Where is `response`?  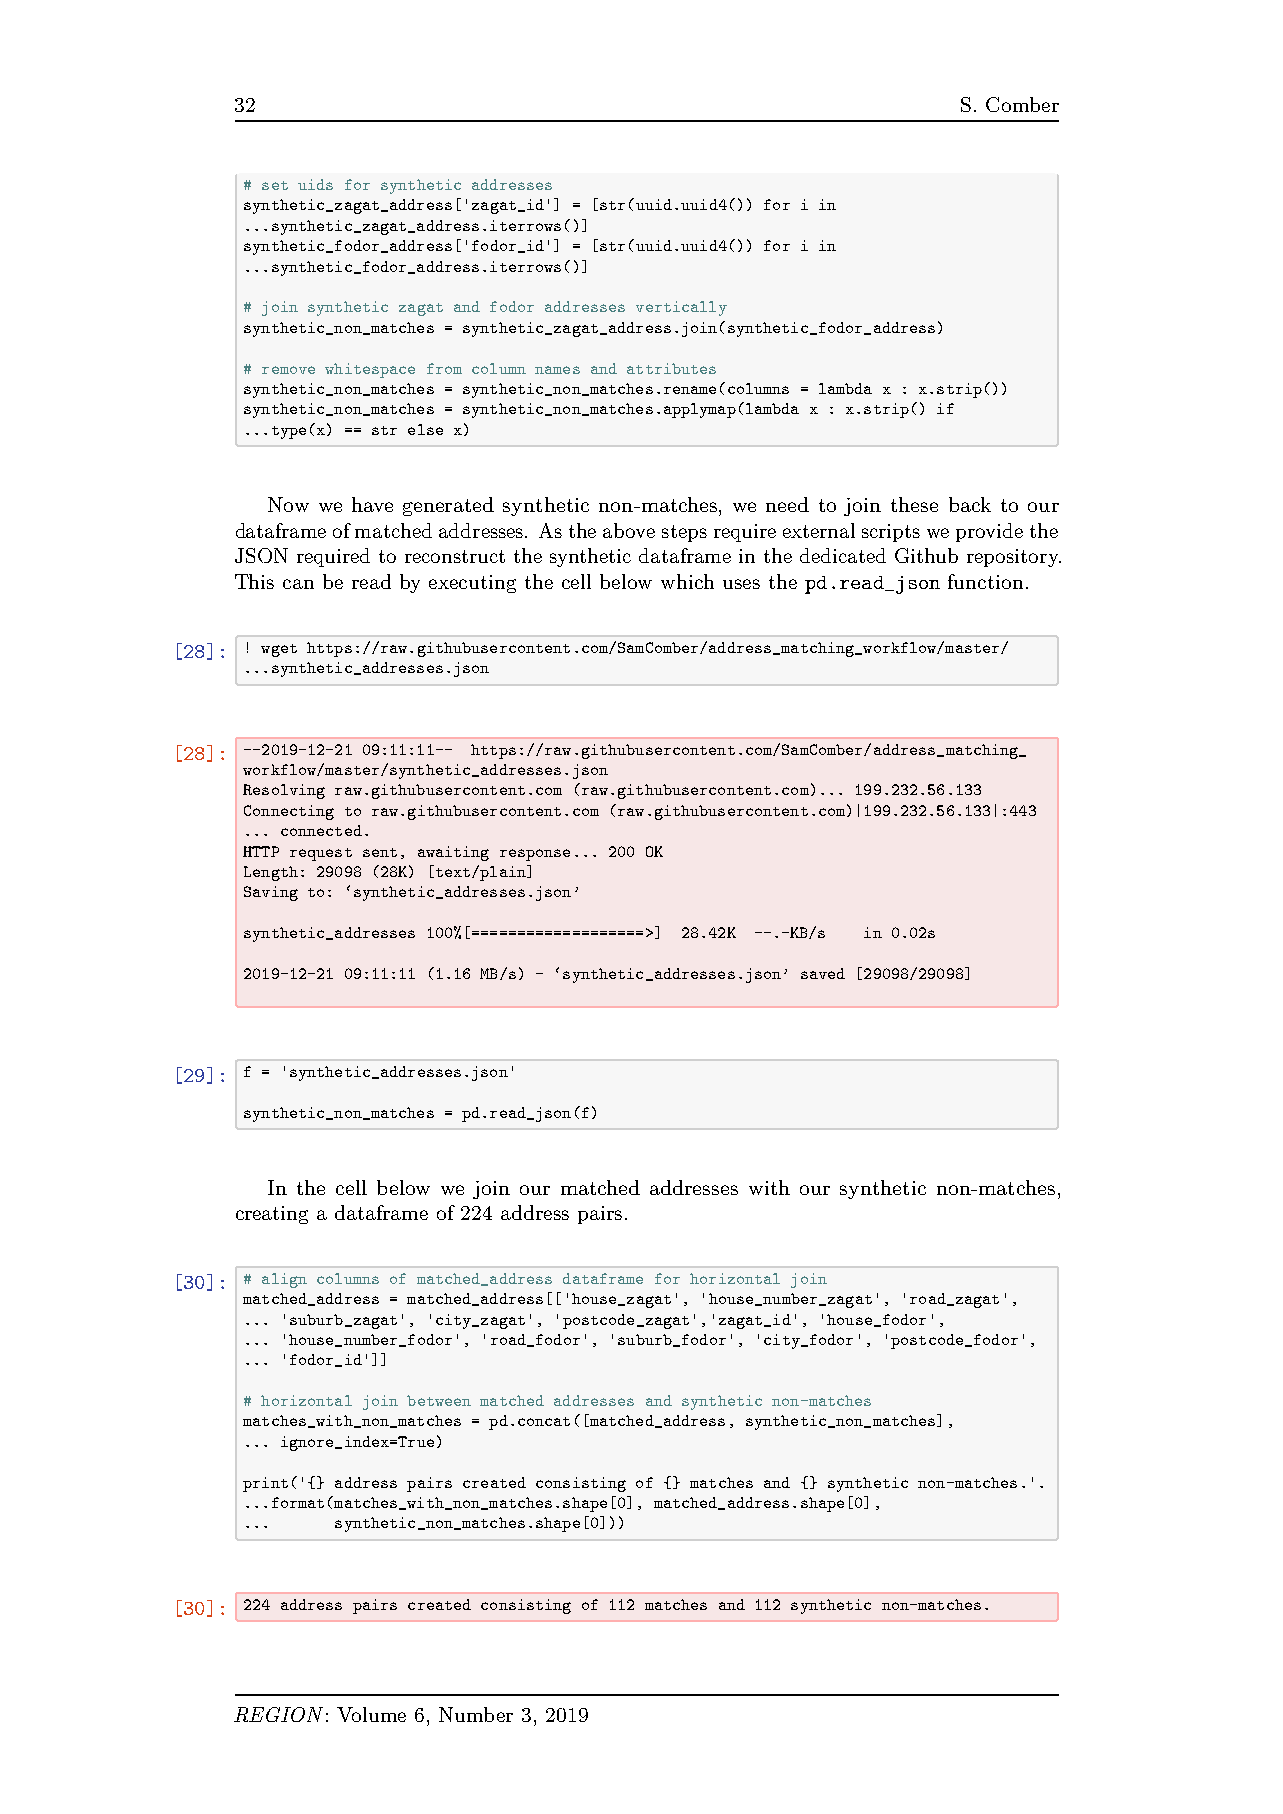
response is located at coordinates (535, 855).
